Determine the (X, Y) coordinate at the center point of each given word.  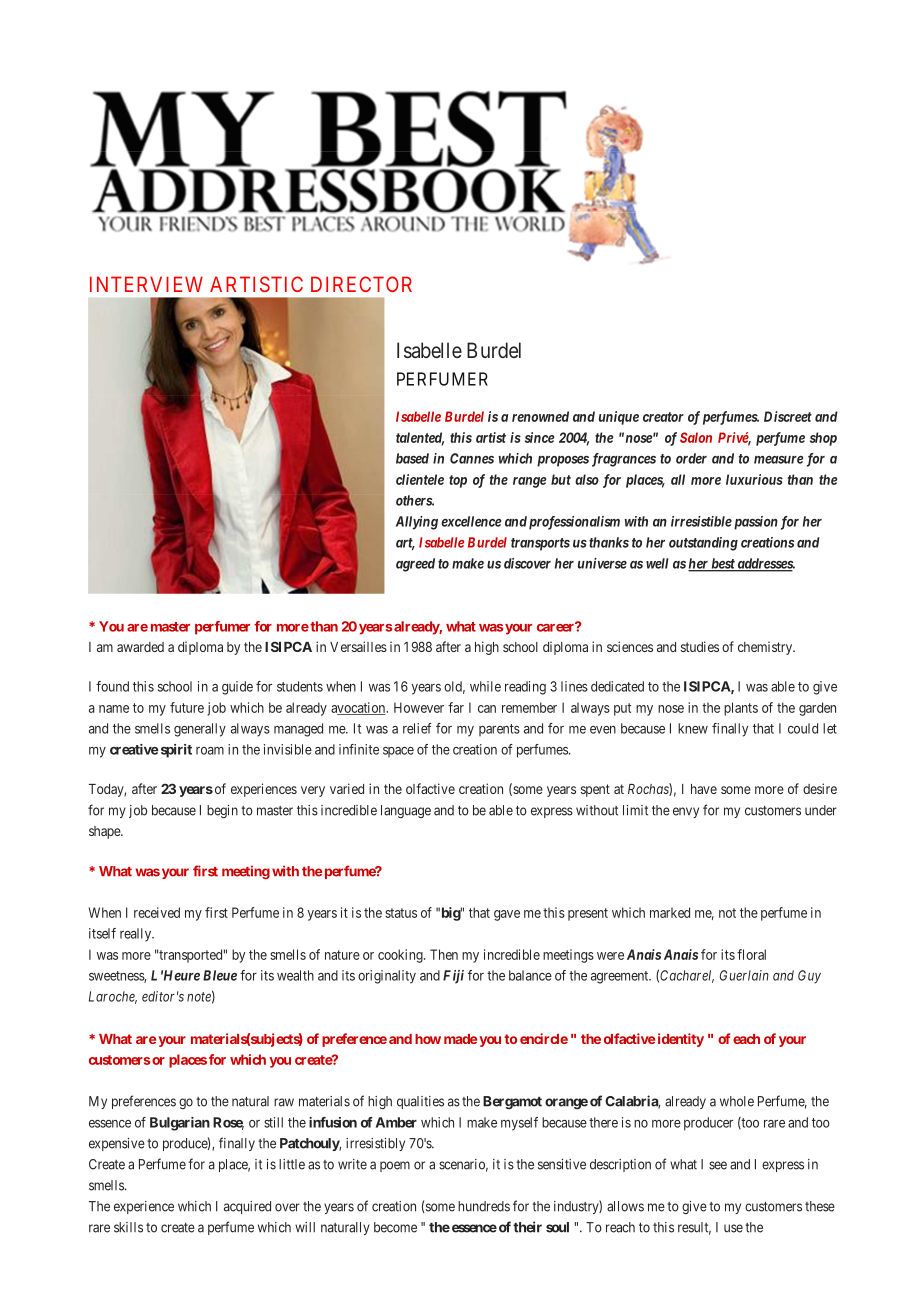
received (157, 912)
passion (754, 523)
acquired (247, 1207)
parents (499, 730)
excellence (471, 521)
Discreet (788, 416)
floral (751, 954)
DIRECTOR (361, 284)
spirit (175, 751)
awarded (140, 647)
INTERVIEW (146, 284)
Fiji (453, 977)
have (704, 789)
